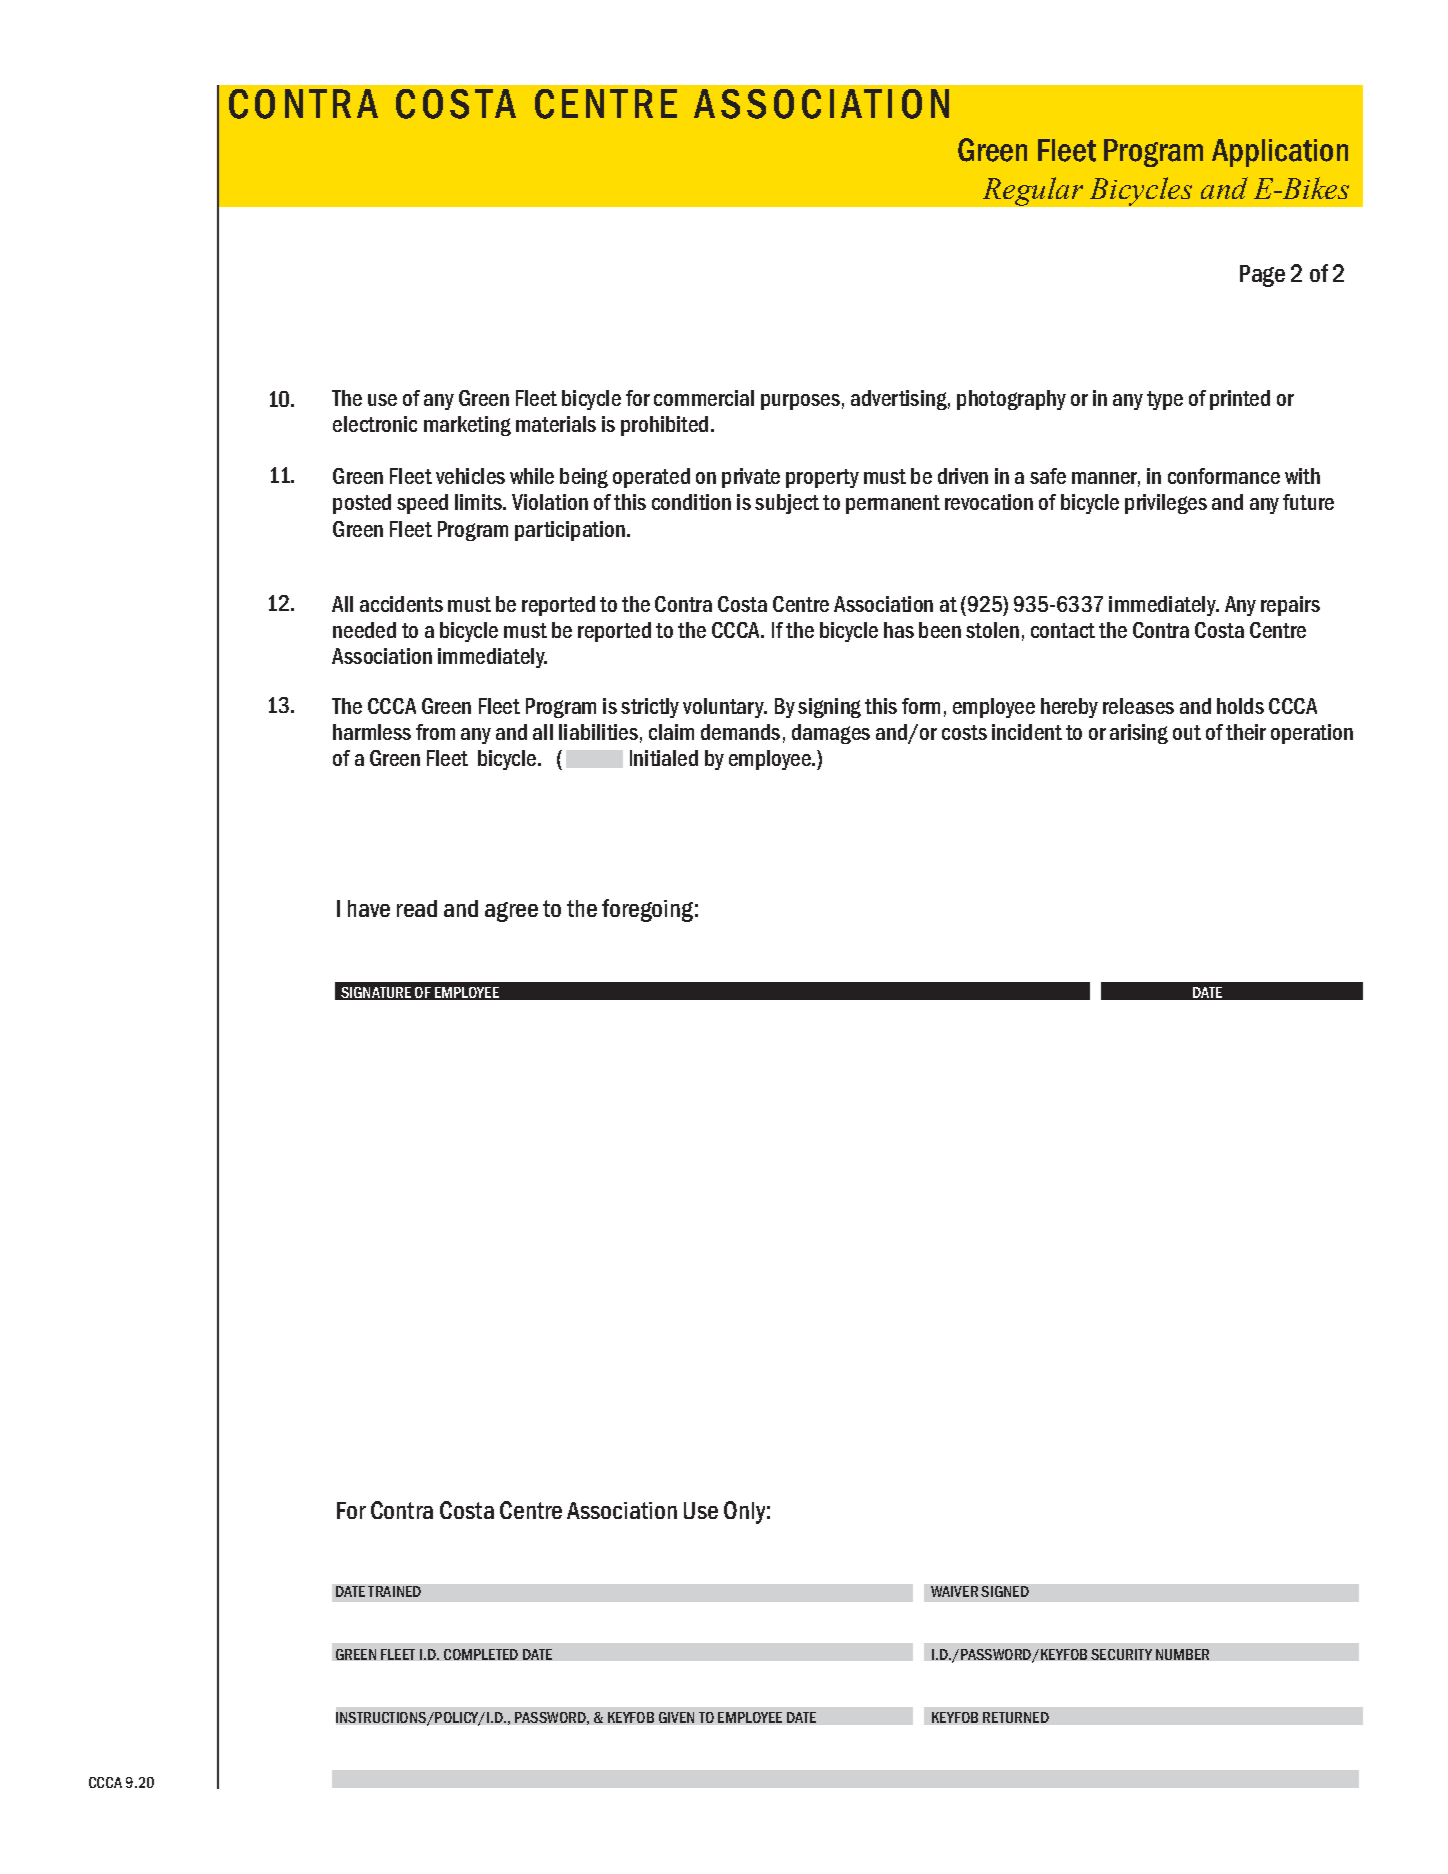 The width and height of the screenshot is (1448, 1874). I want to click on agree, so click(511, 912).
